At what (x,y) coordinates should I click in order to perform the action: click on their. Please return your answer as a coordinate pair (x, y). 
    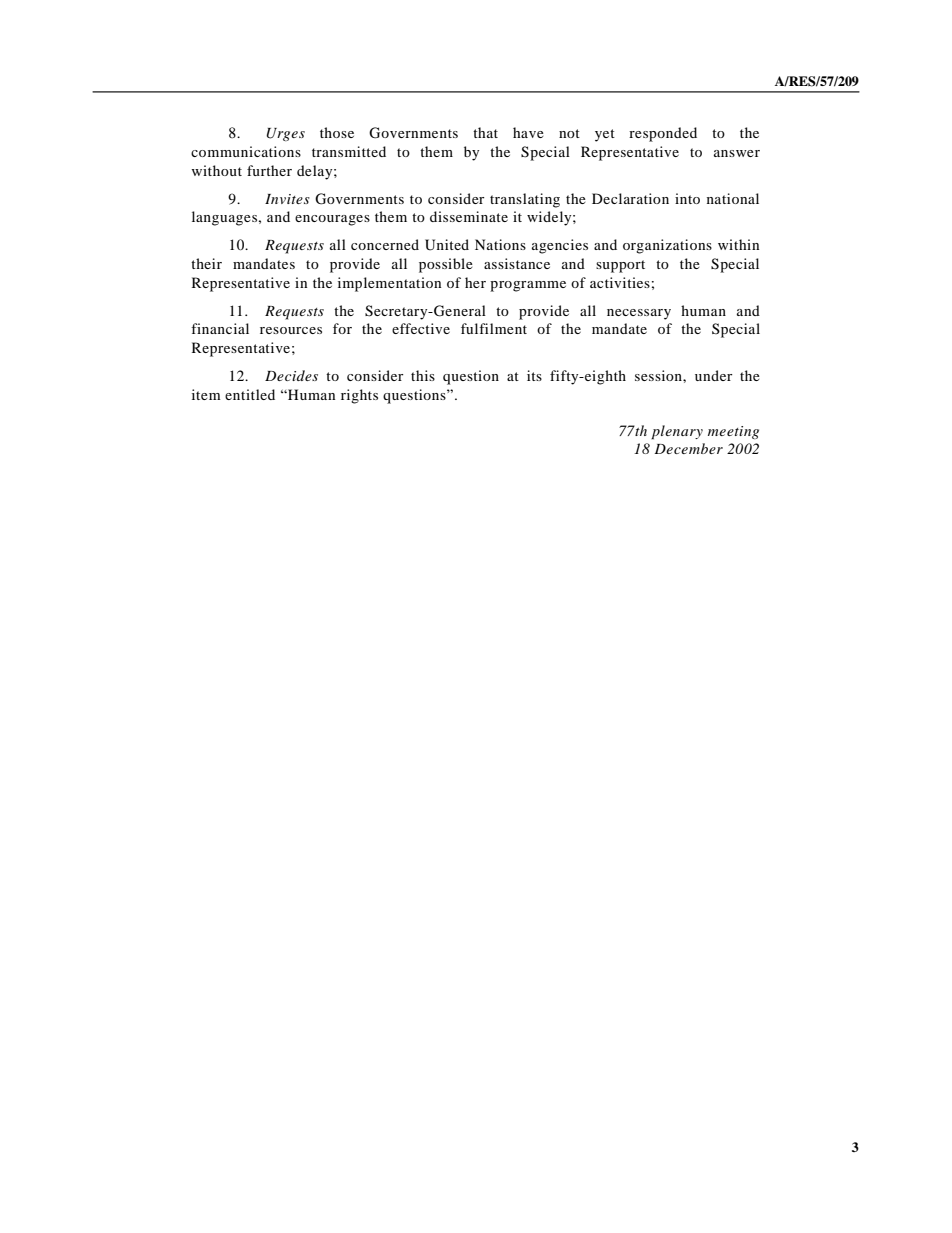
    Looking at the image, I should click on (206, 263).
